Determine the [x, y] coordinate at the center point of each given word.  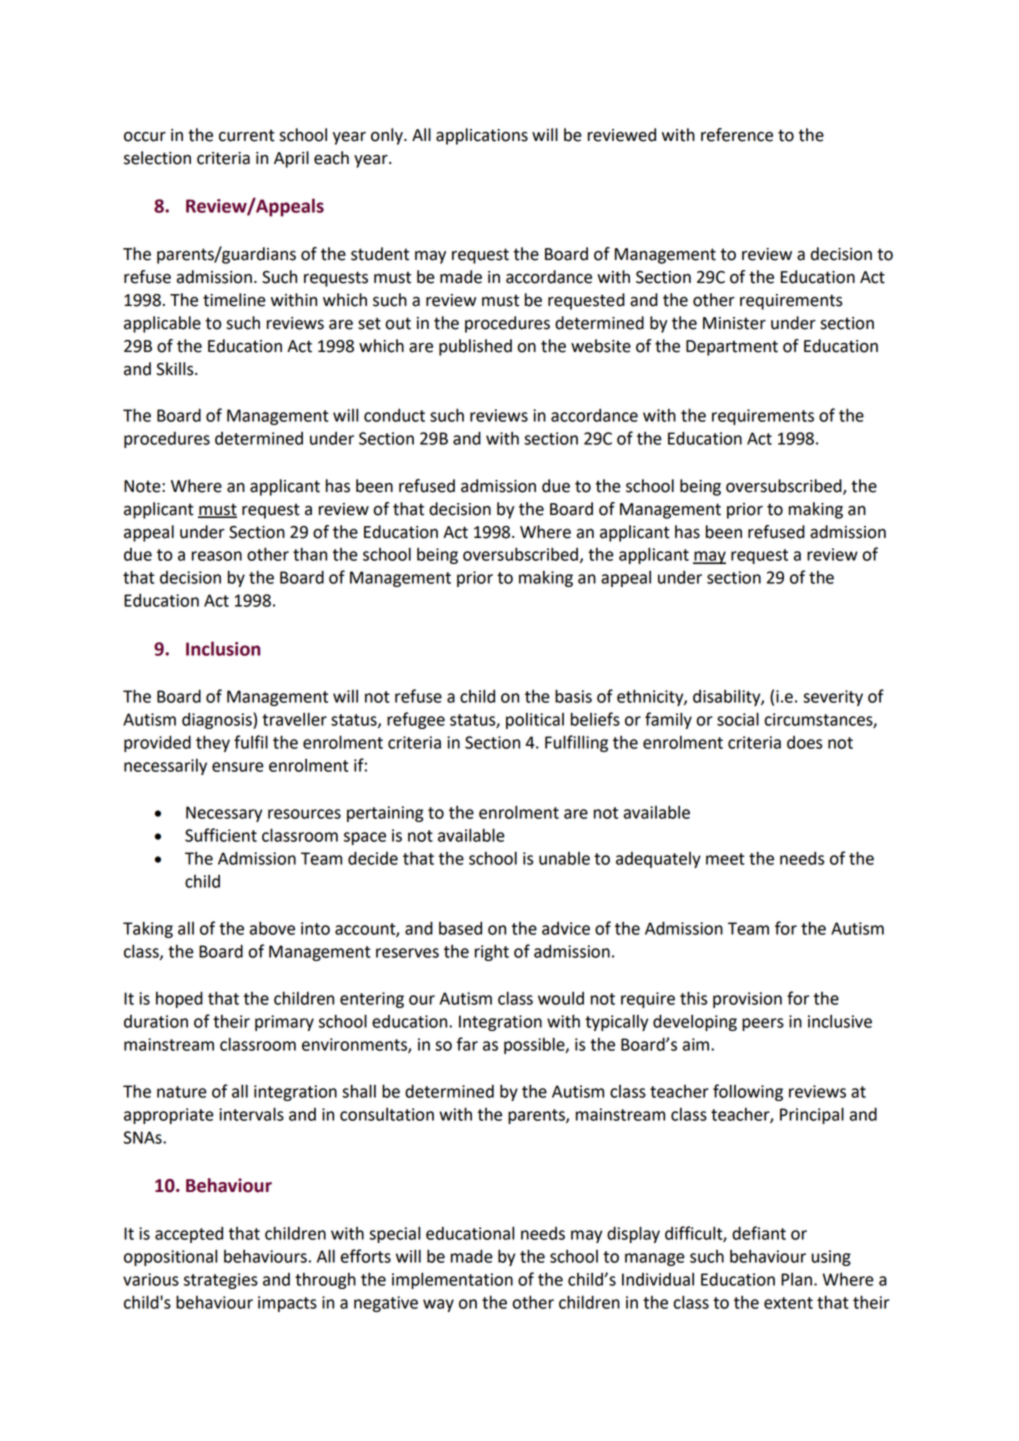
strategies [221, 1281]
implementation [452, 1280]
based [460, 928]
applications [482, 136]
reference [737, 135]
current [247, 136]
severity [833, 698]
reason [217, 556]
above [272, 928]
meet [725, 859]
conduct [394, 415]
